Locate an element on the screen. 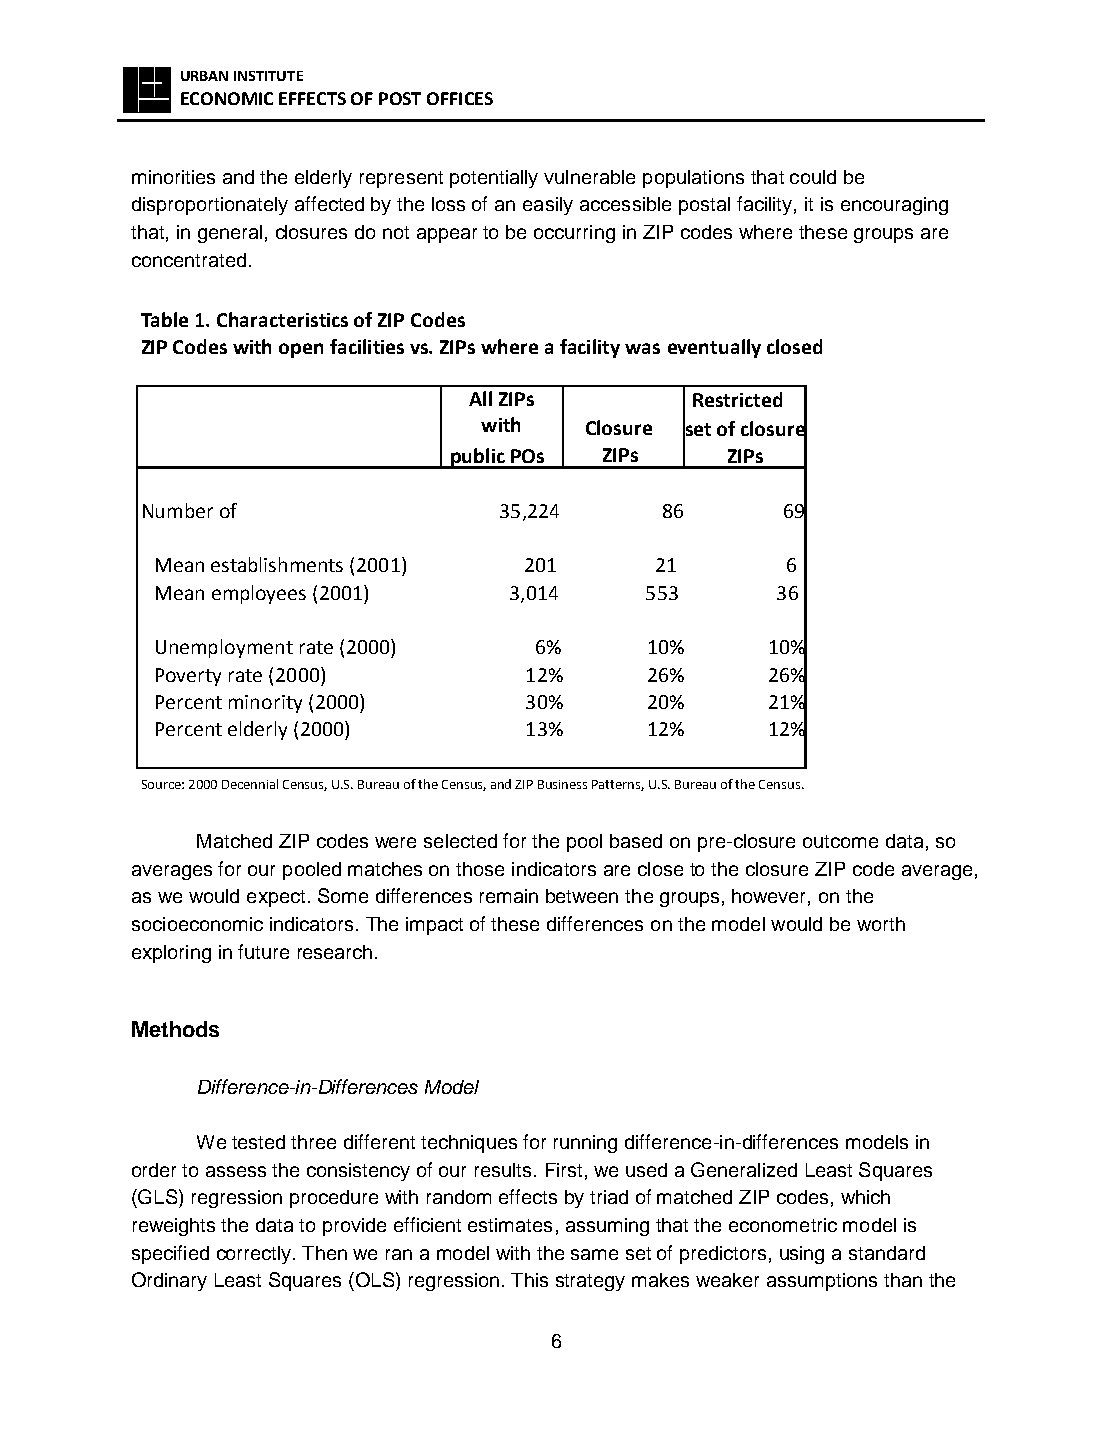 The image size is (1113, 1441). OFFICES is located at coordinates (460, 98).
